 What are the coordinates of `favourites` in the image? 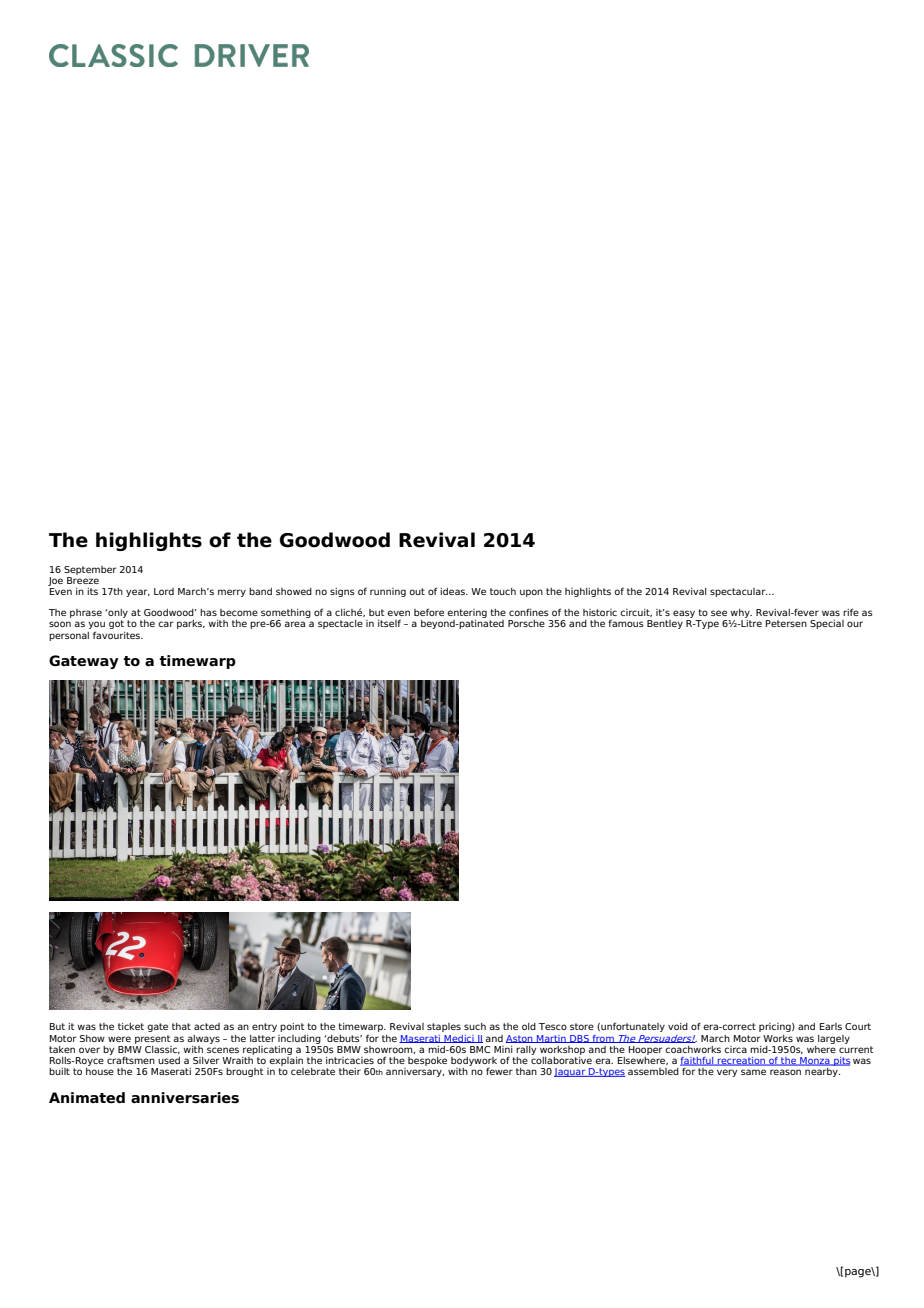 It's located at (118, 635).
